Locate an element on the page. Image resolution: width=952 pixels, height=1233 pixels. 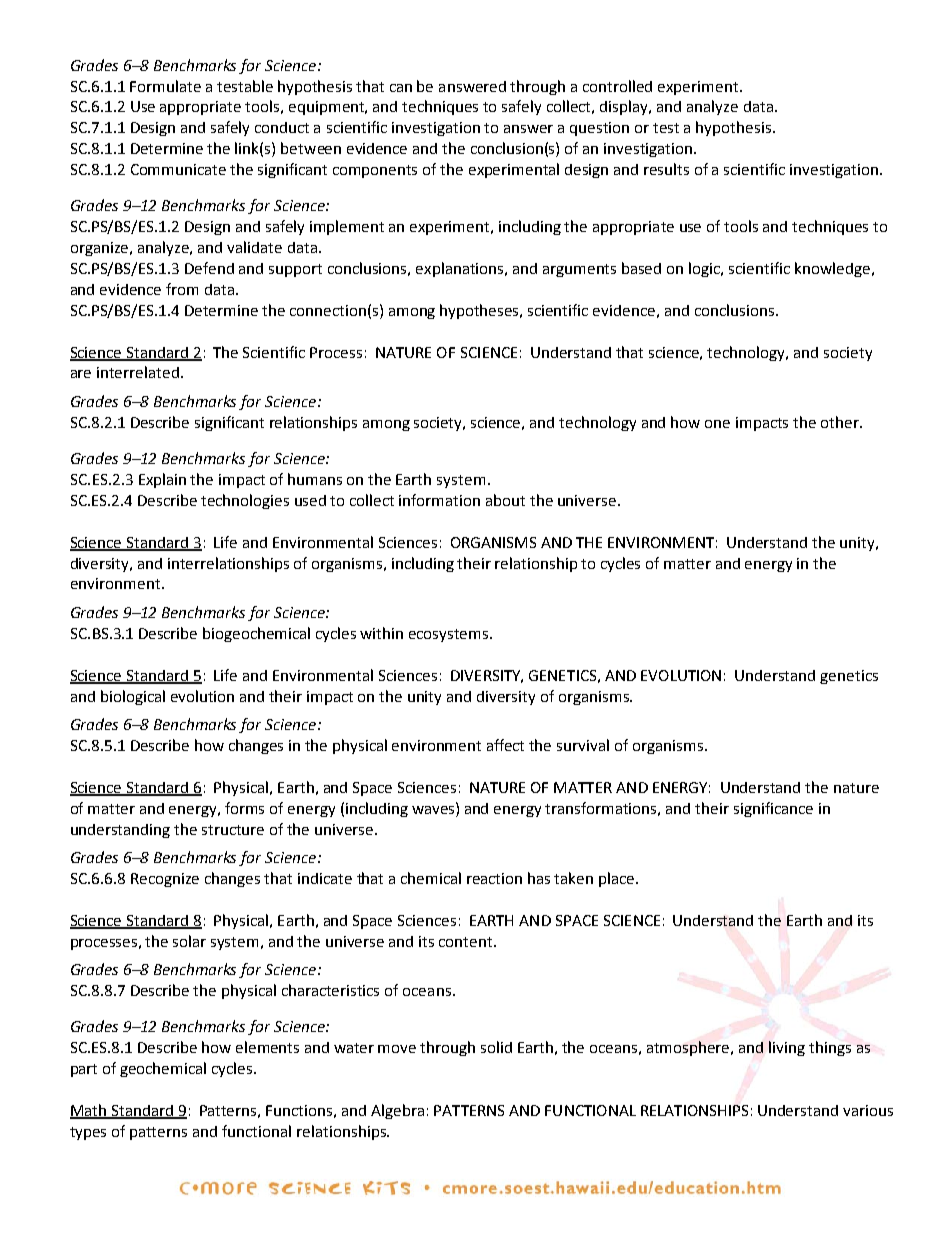
within is located at coordinates (381, 633).
